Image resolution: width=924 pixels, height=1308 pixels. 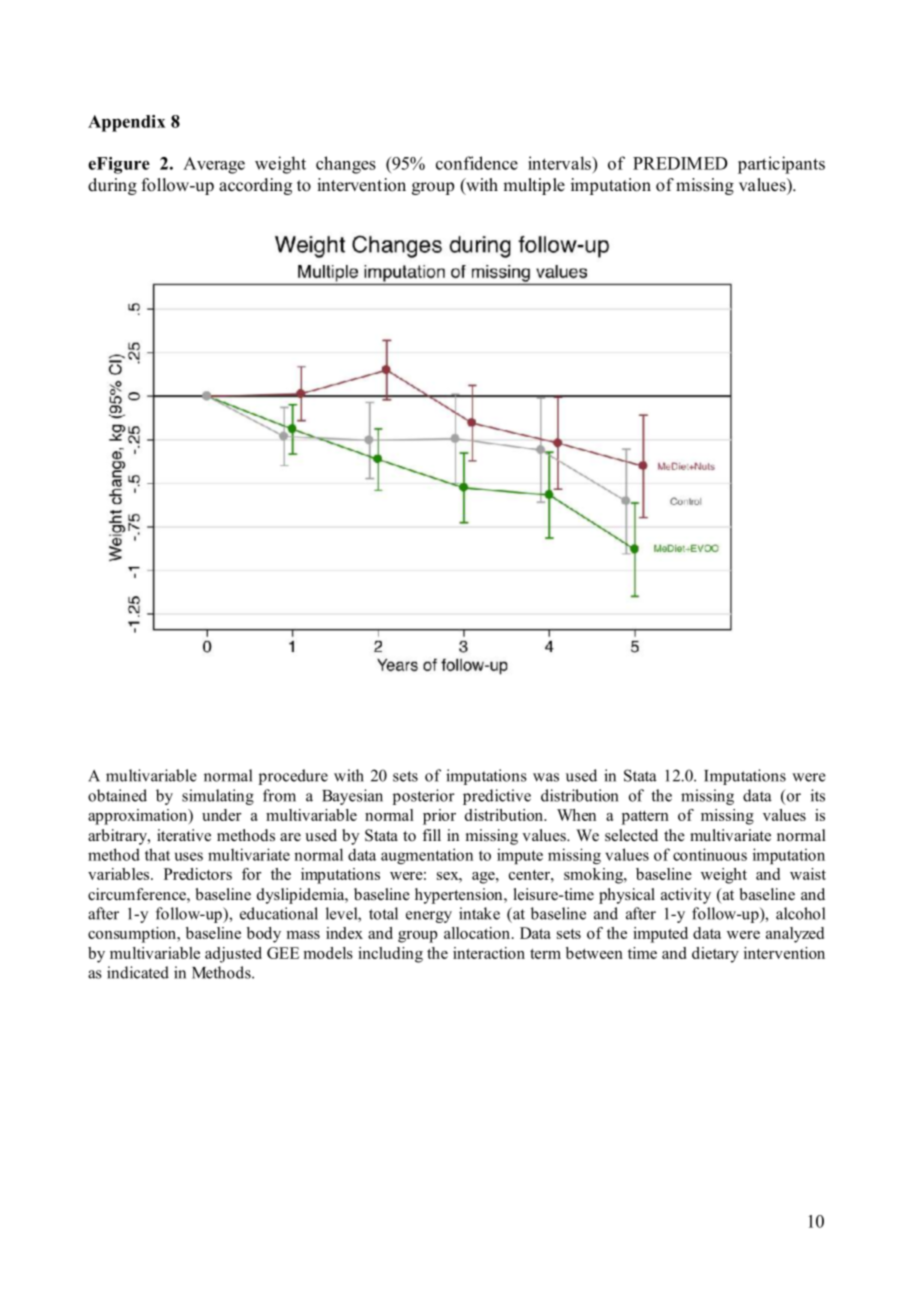 I want to click on according, so click(x=255, y=186).
